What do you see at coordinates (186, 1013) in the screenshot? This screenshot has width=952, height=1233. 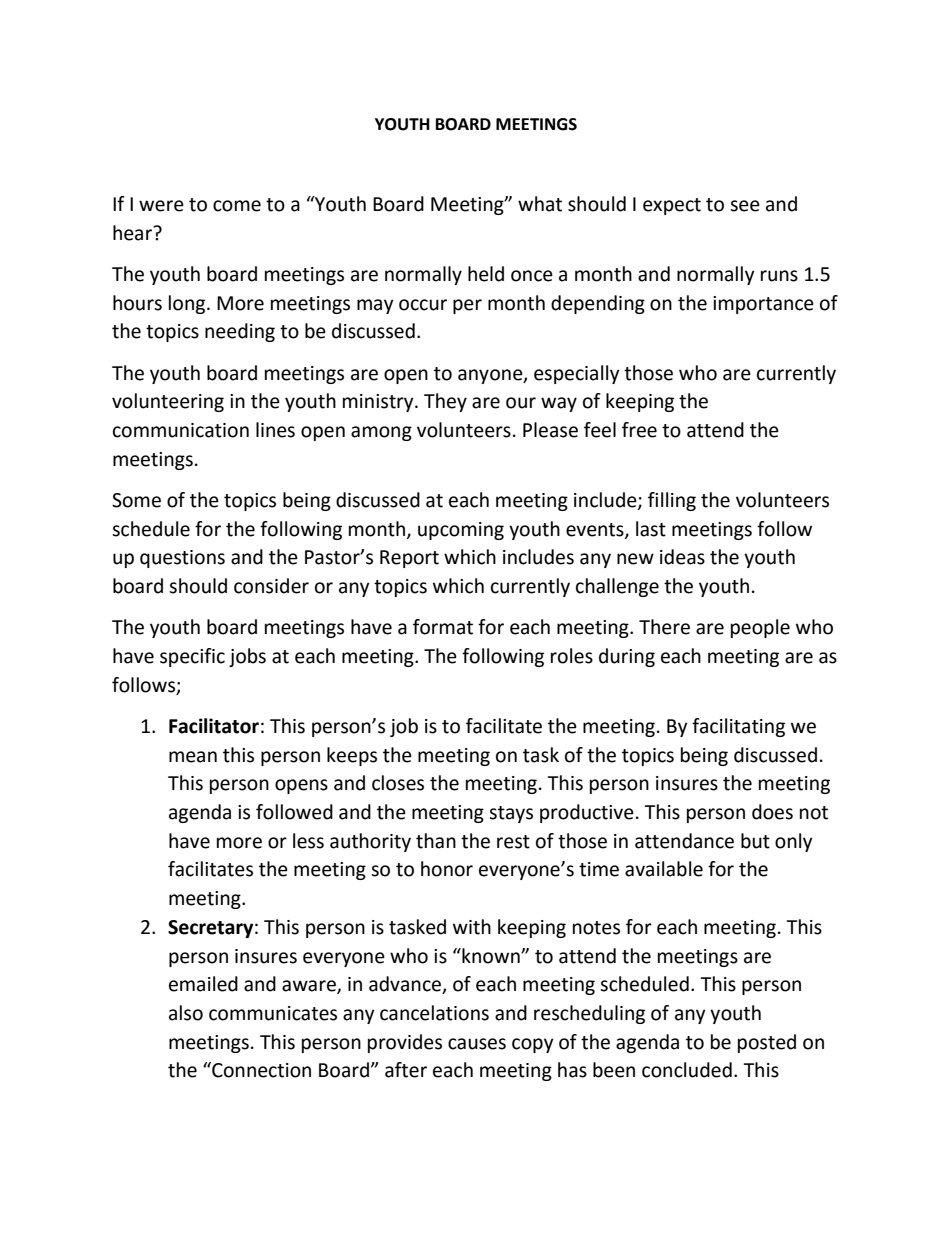 I see `also` at bounding box center [186, 1013].
